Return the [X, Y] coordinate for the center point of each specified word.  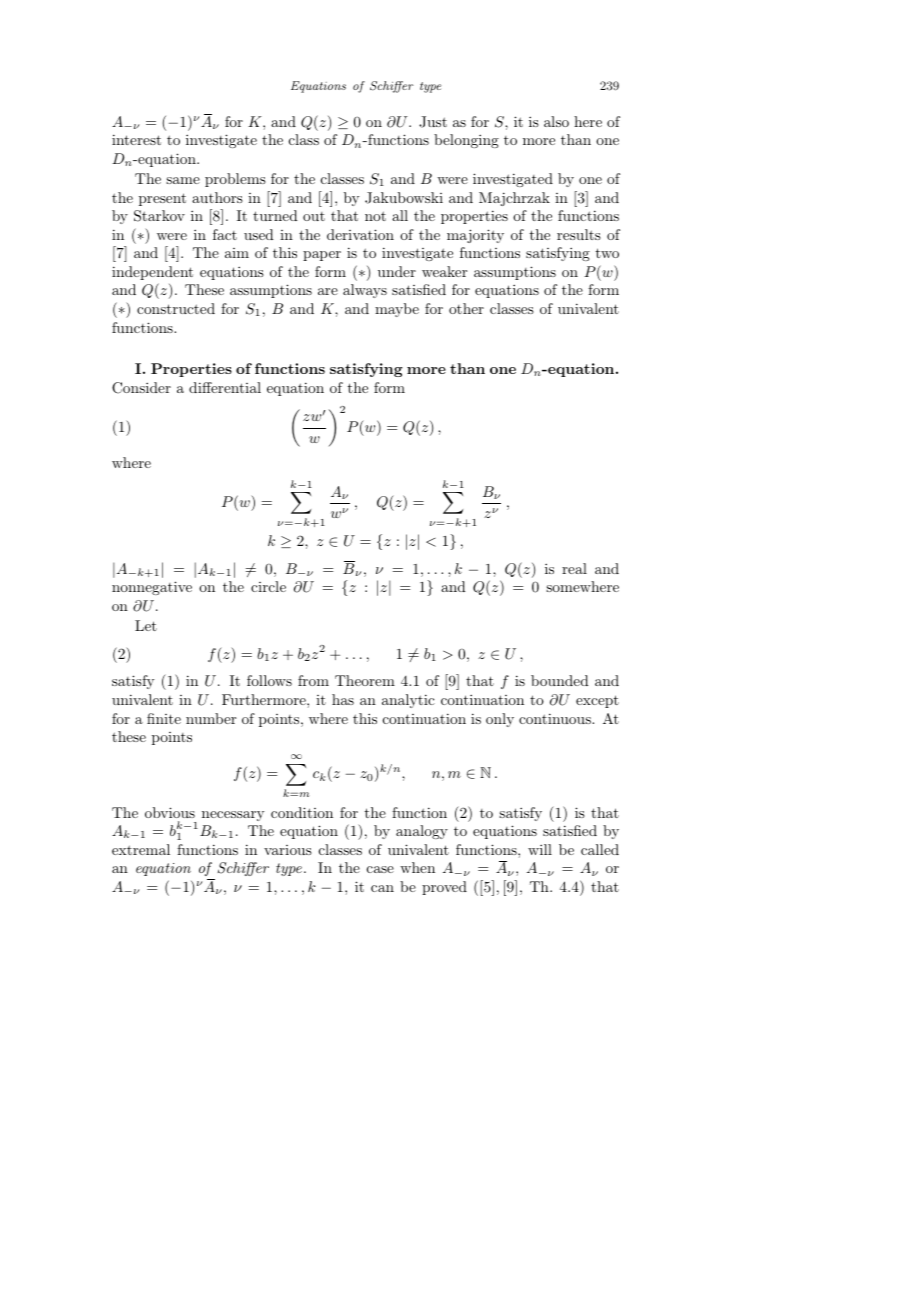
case [380, 869]
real [574, 568]
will [540, 849]
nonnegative [152, 588]
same [183, 180]
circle [268, 586]
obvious [170, 812]
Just [433, 122]
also [556, 121]
